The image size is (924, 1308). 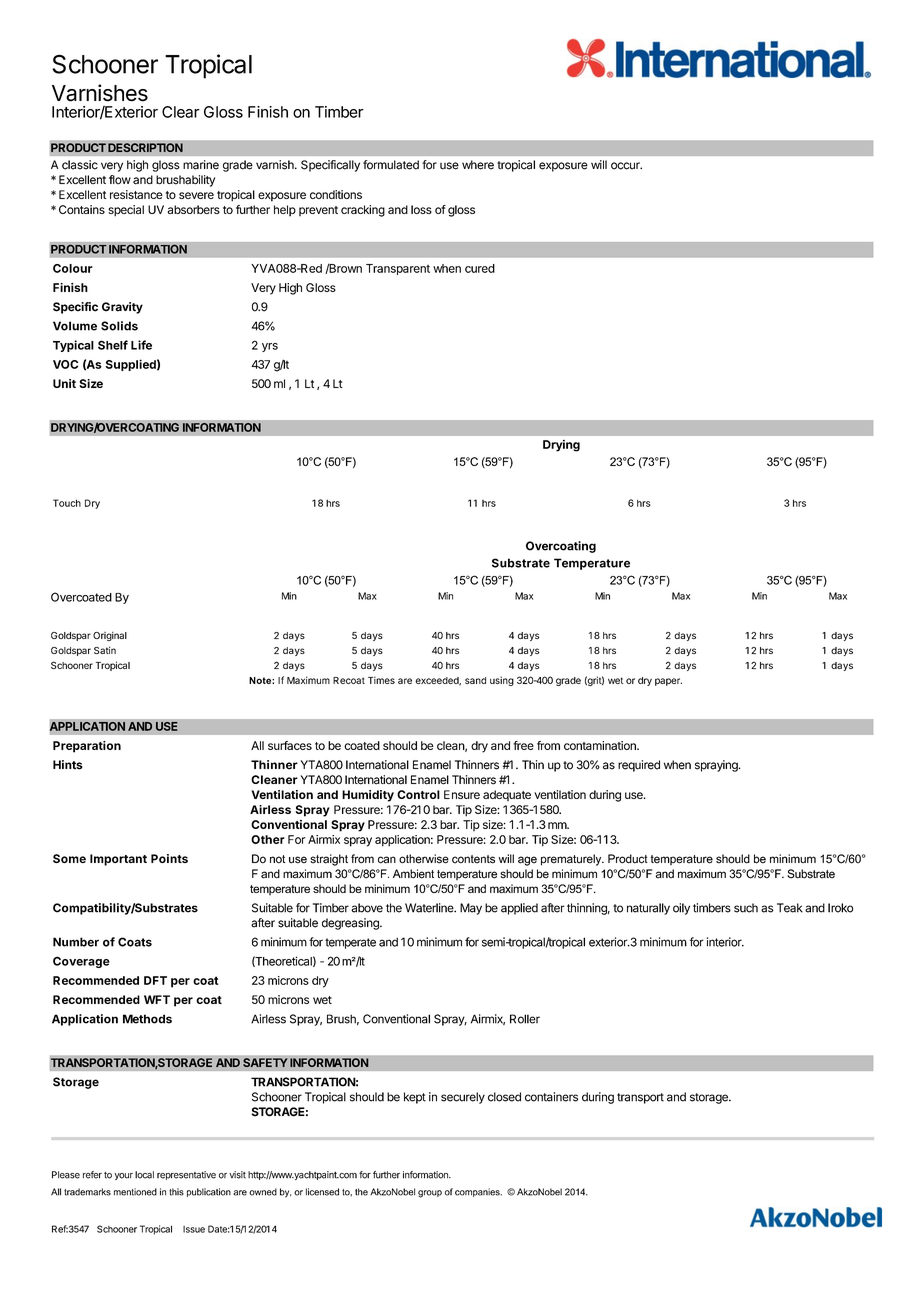 I want to click on Satin, so click(x=105, y=650).
